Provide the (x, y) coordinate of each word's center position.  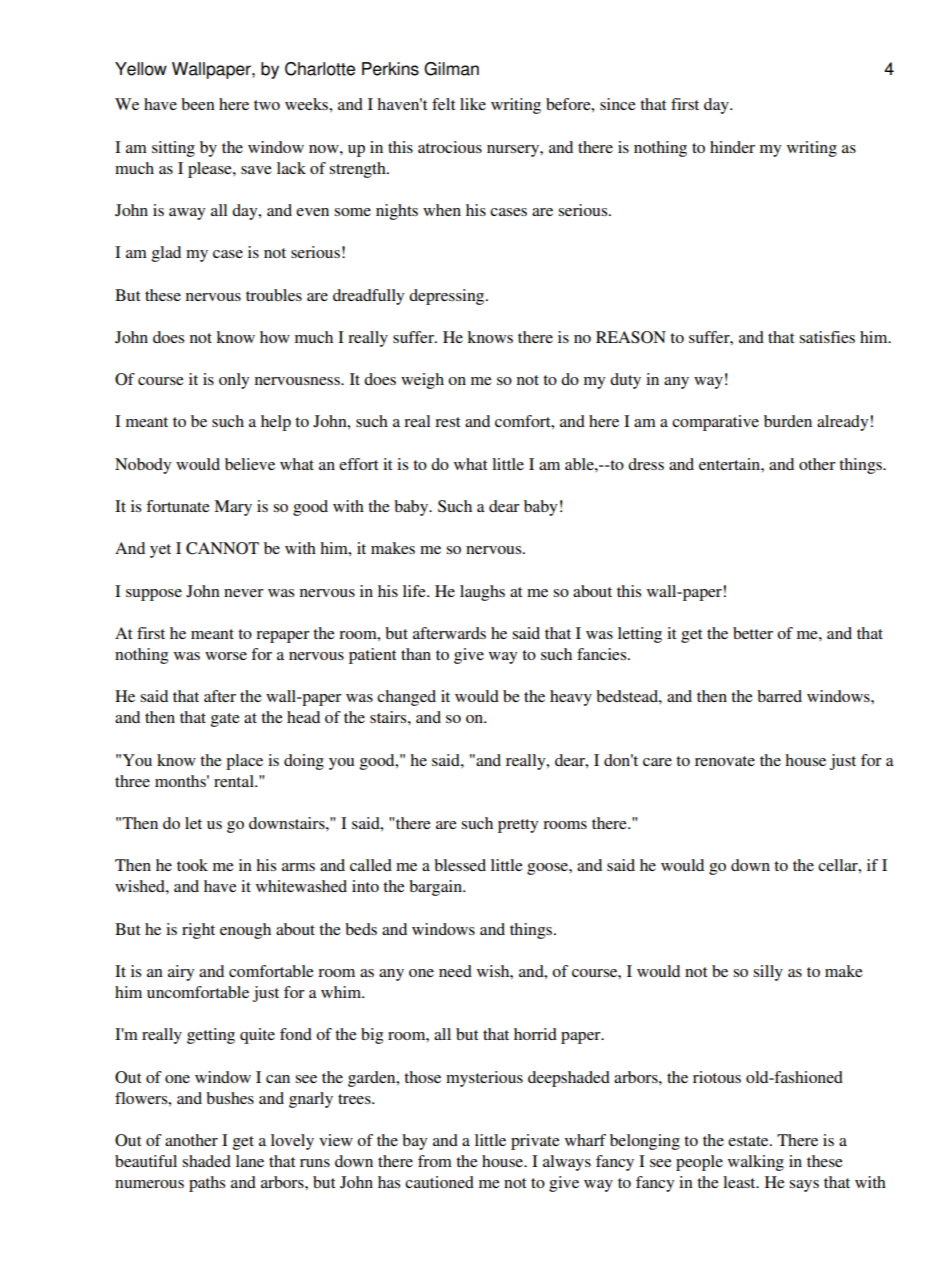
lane (250, 1161)
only (234, 381)
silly (768, 973)
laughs (482, 593)
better (753, 633)
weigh (422, 381)
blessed (460, 865)
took (192, 865)
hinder (732, 147)
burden (788, 421)
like (473, 104)
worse (226, 656)
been (198, 104)
